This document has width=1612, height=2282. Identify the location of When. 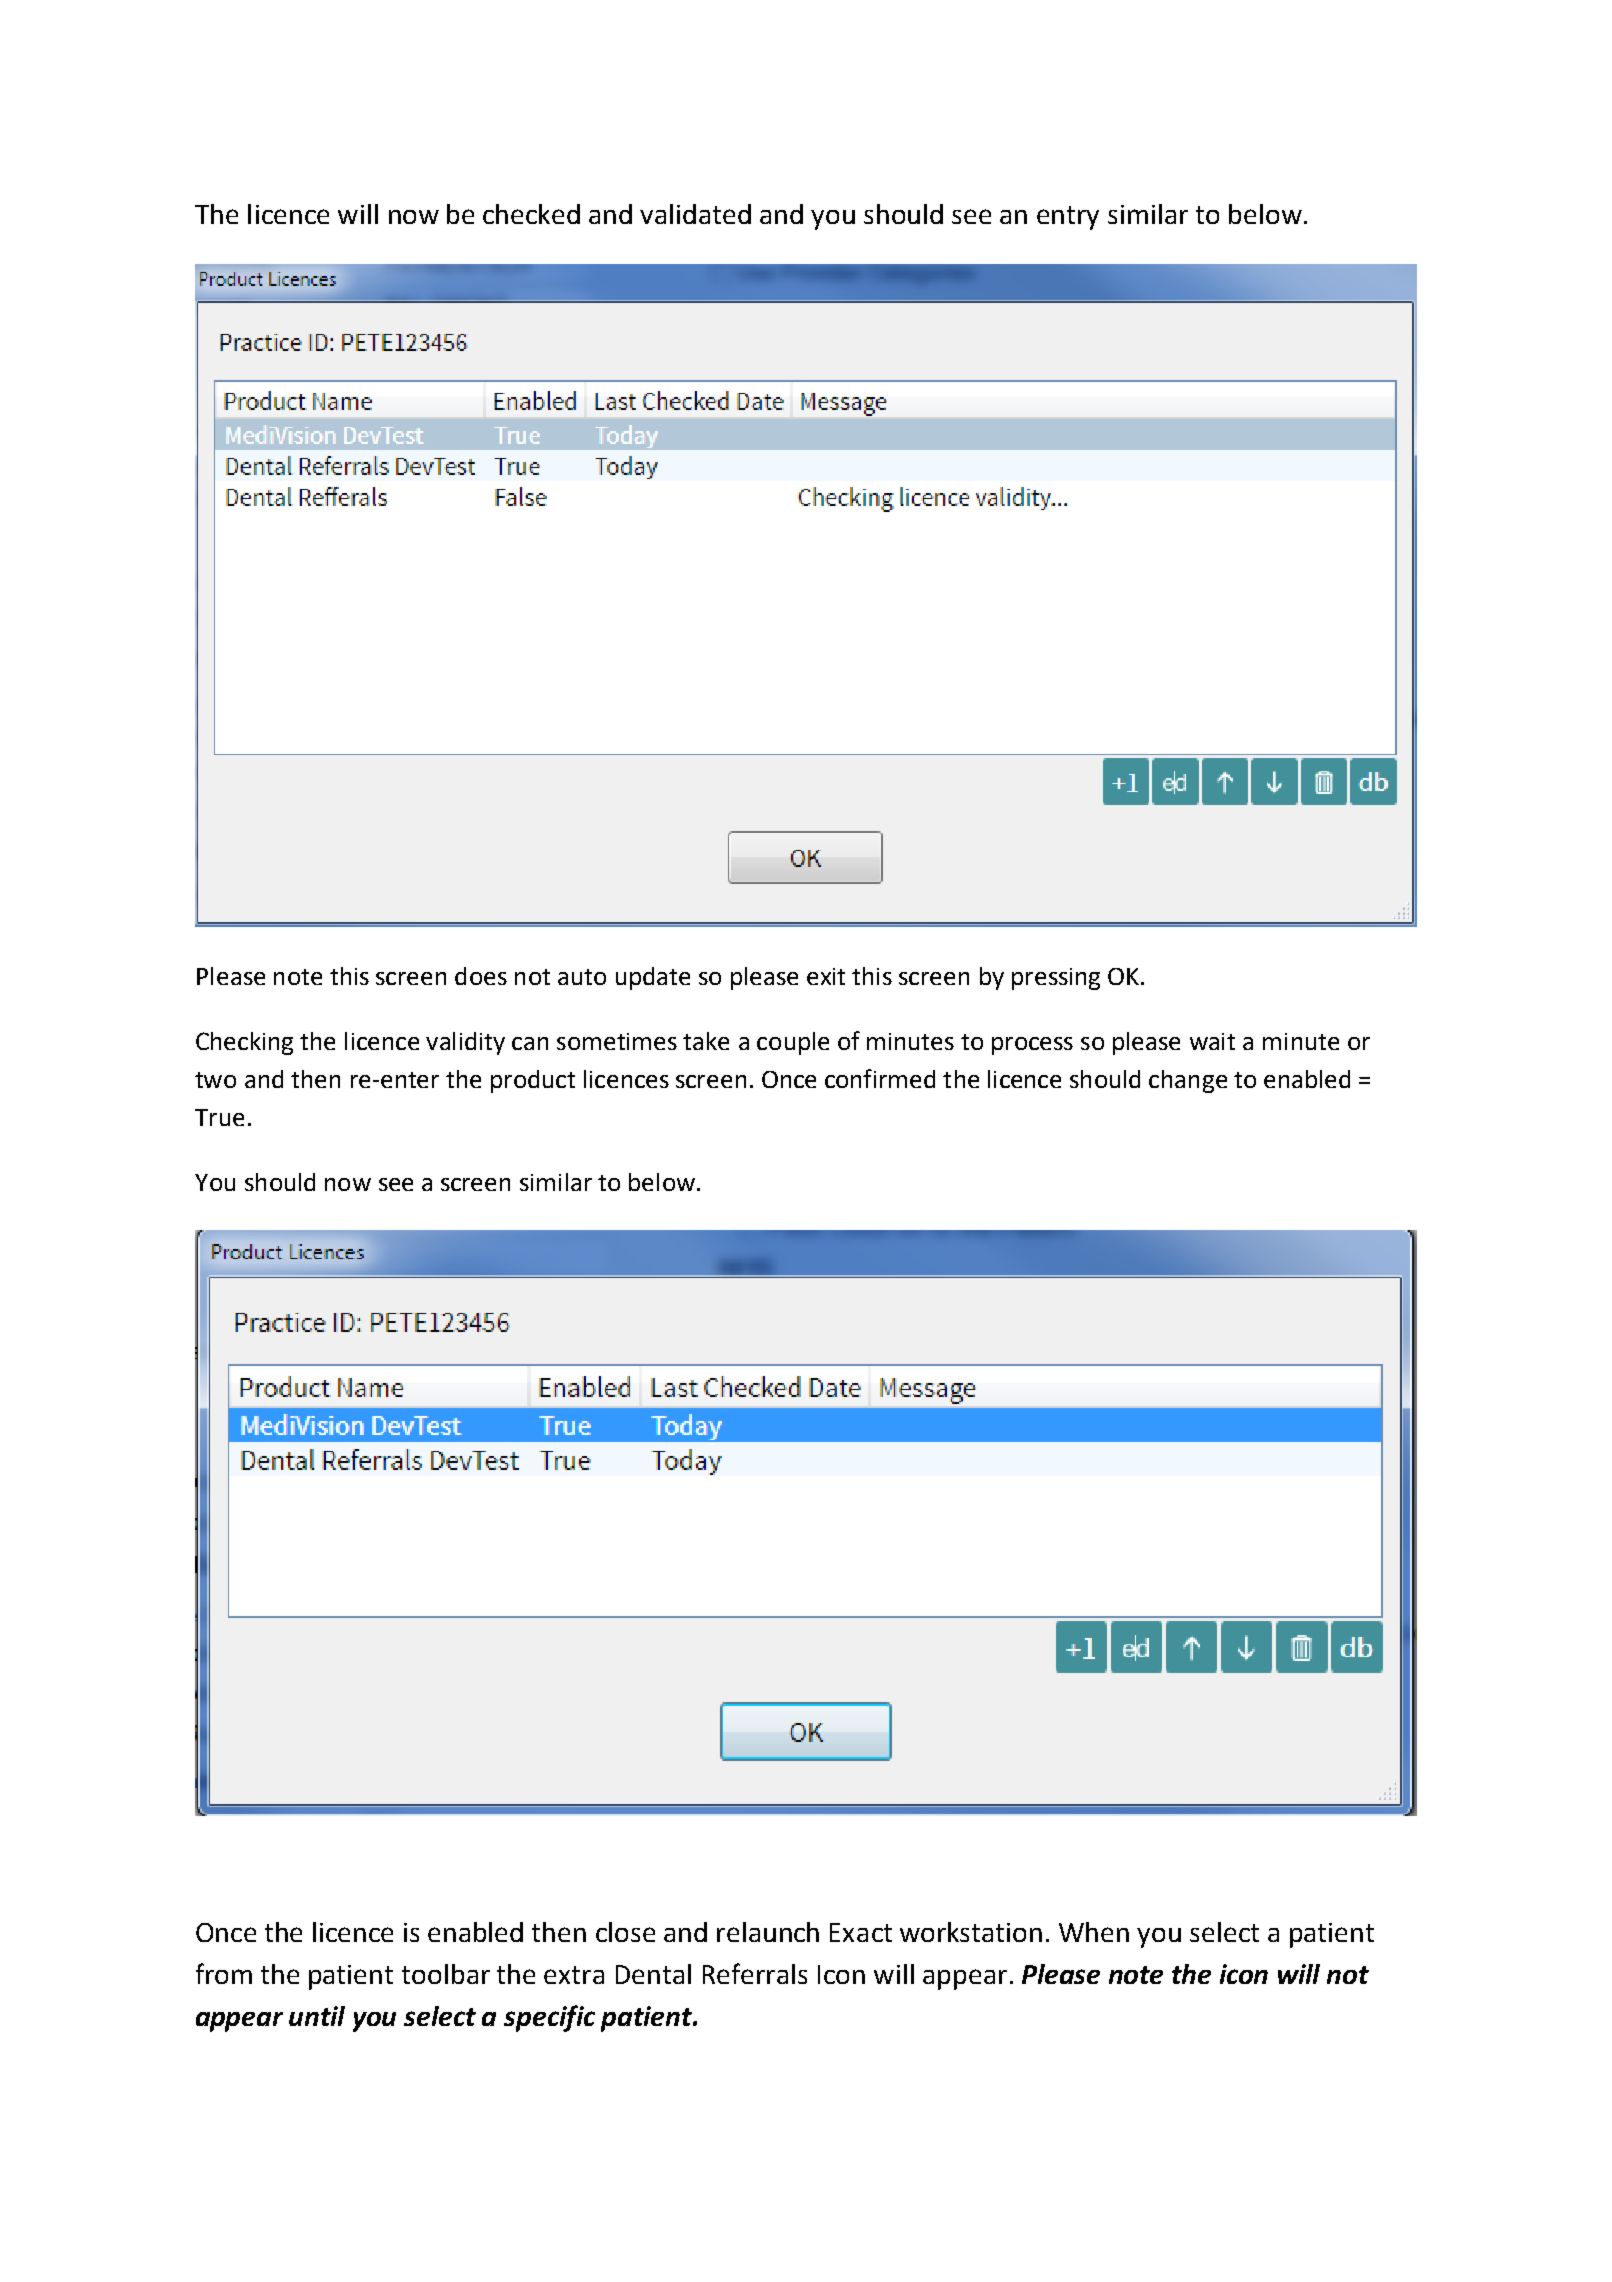
(1094, 1932).
